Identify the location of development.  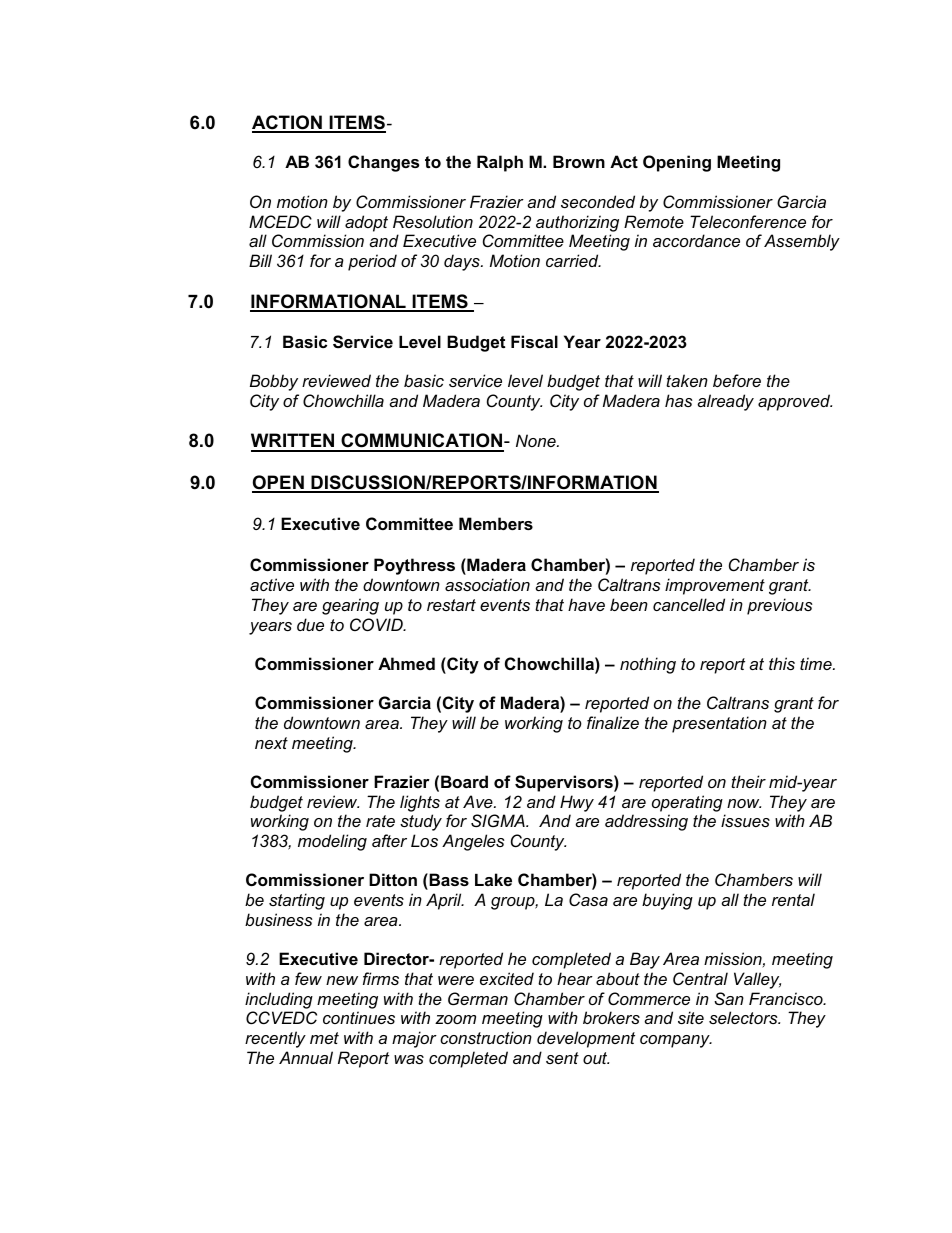
(586, 1039).
